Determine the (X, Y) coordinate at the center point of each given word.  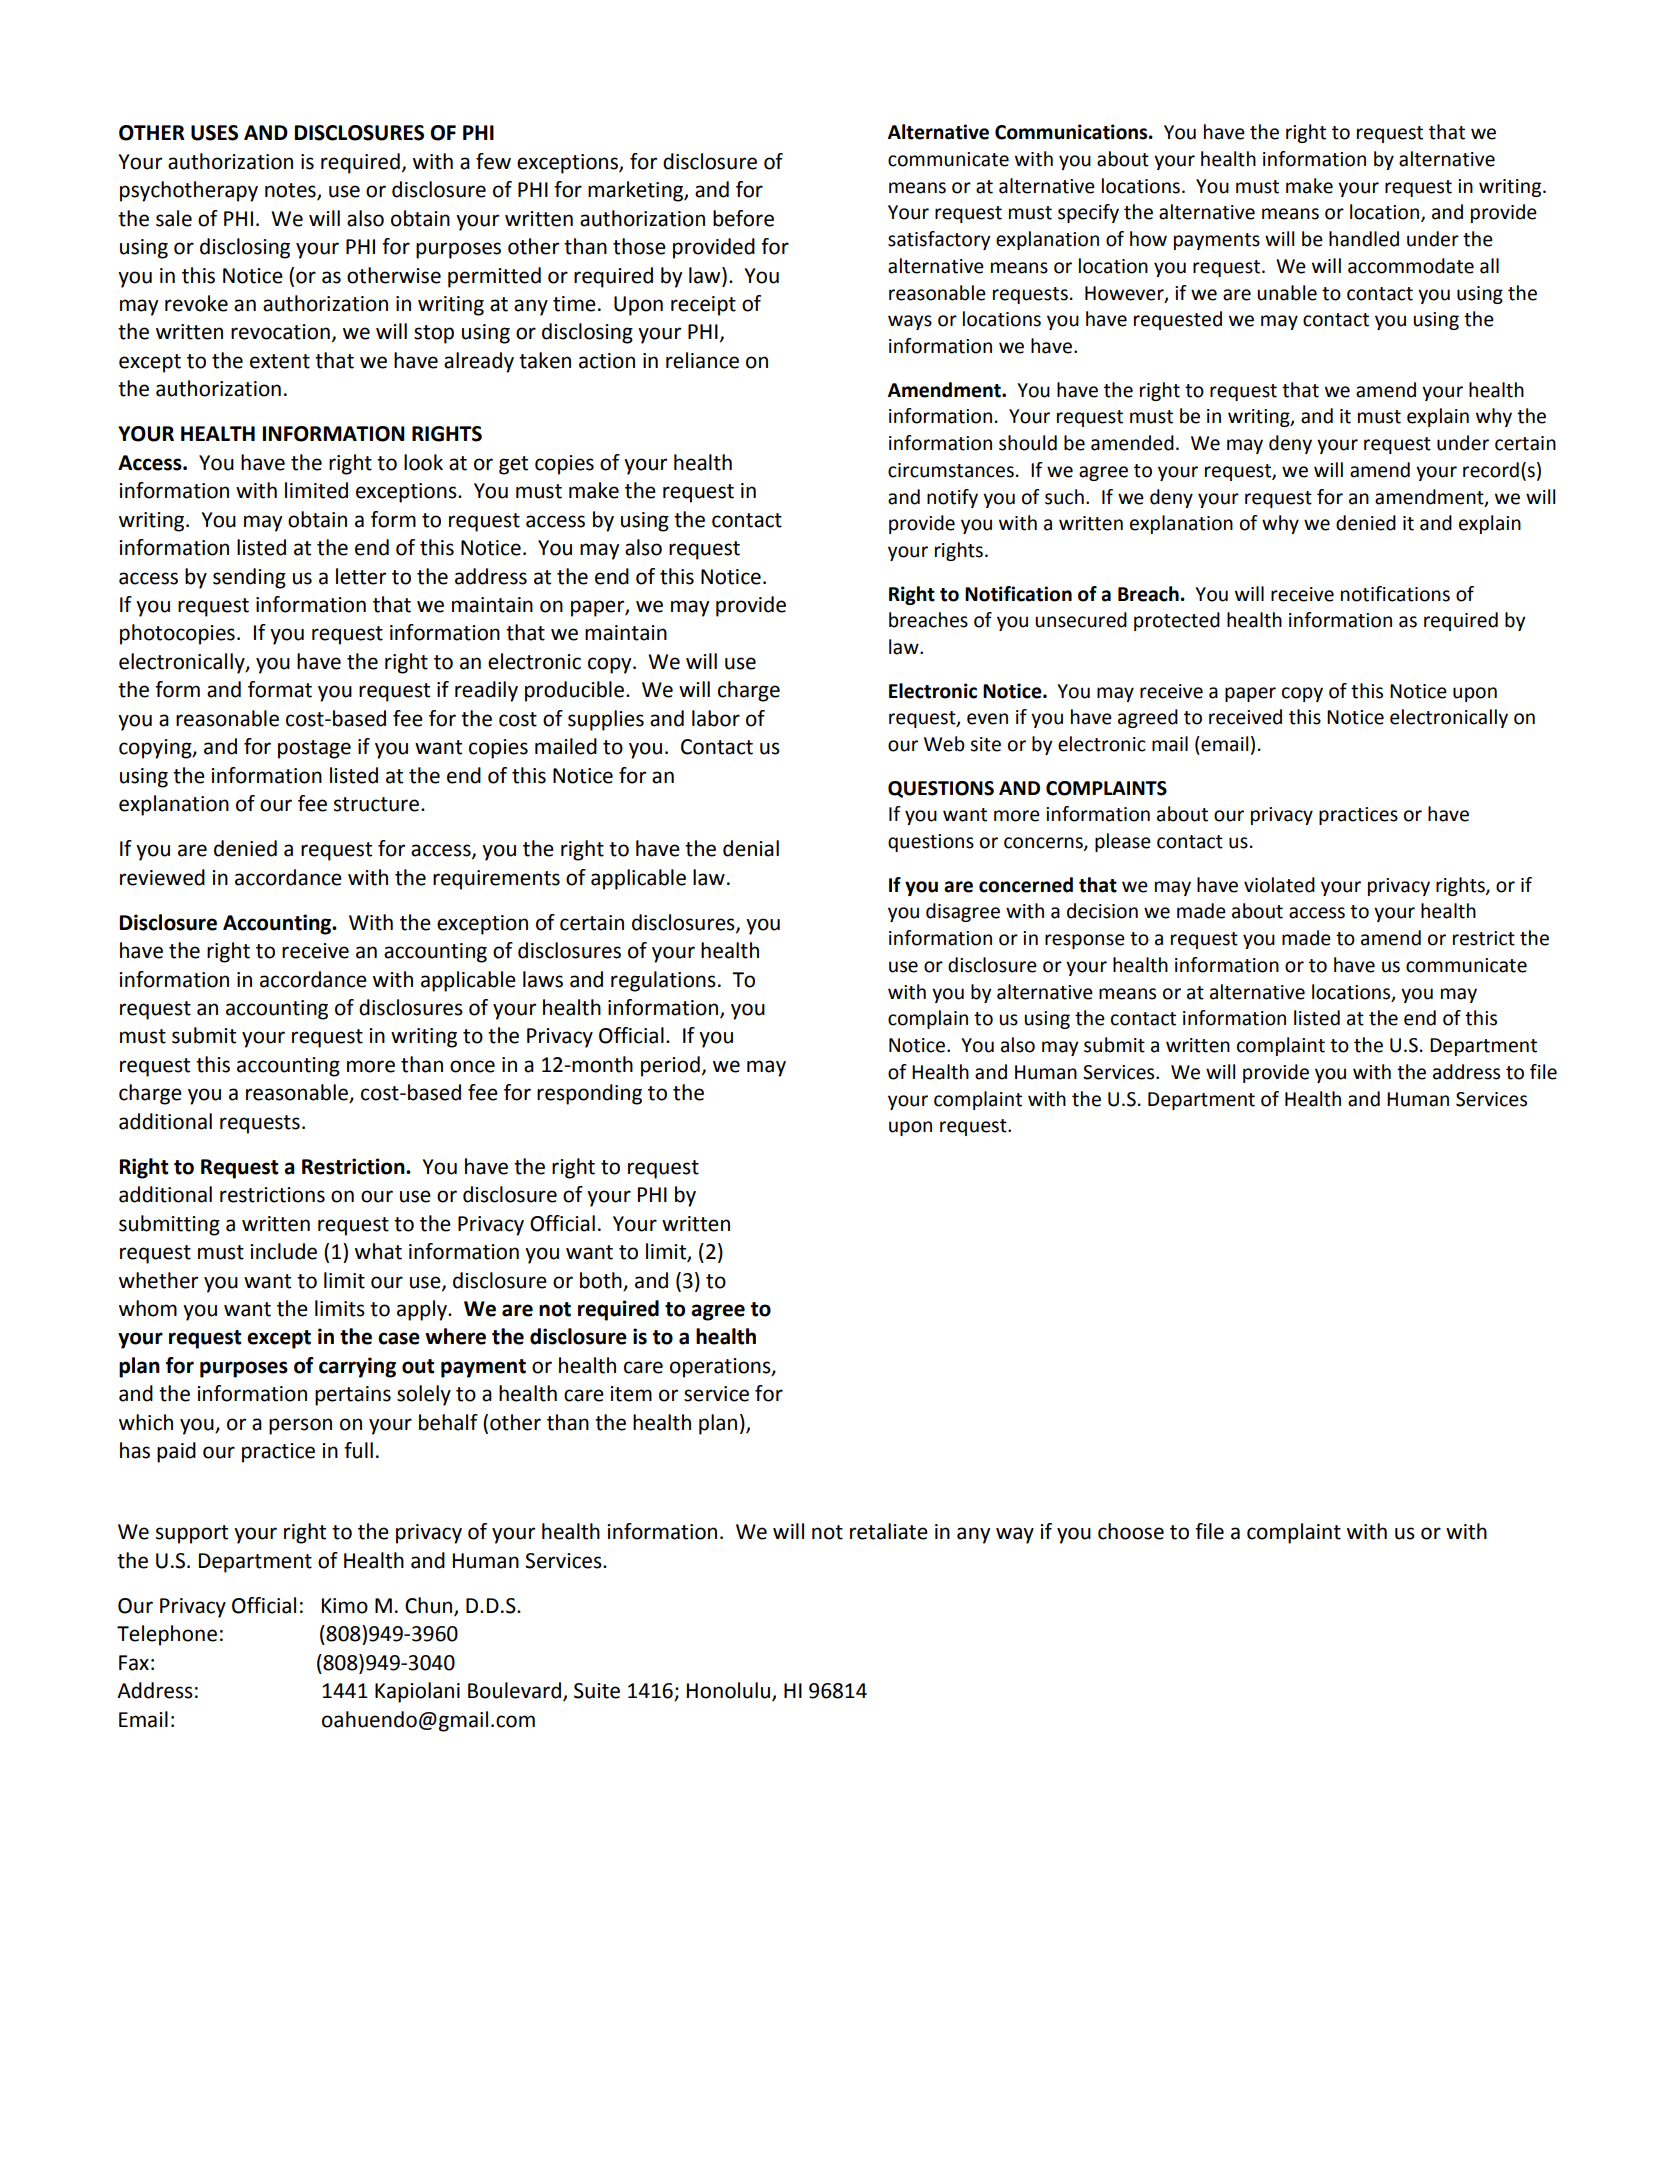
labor (716, 718)
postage (314, 749)
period (670, 1066)
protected (1177, 621)
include (283, 1251)
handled (1364, 239)
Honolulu (730, 1691)
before (743, 218)
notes (291, 191)
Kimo (345, 1606)
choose (1131, 1531)
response (1085, 941)
